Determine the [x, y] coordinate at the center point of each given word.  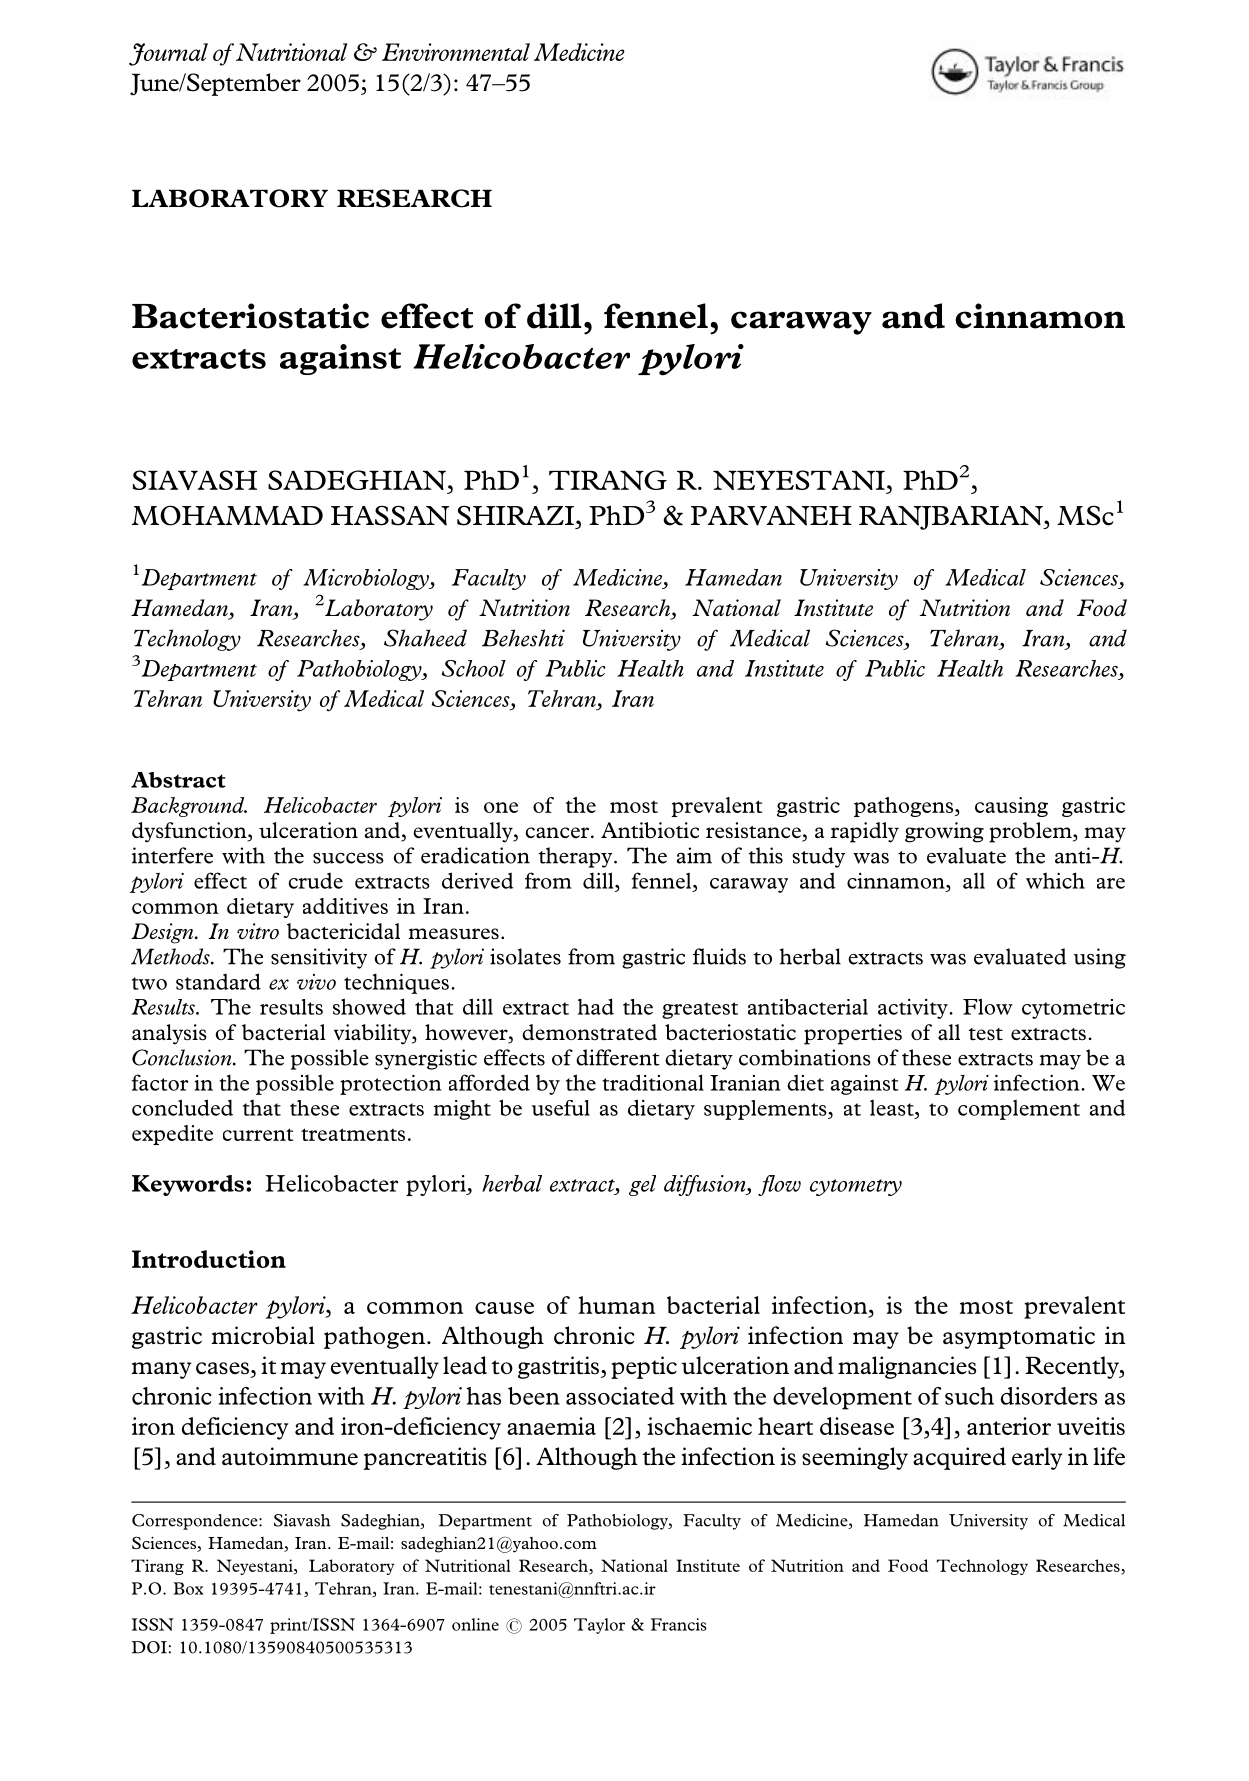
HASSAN [390, 515]
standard [218, 981]
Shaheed [425, 638]
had [596, 1006]
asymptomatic [1019, 1337]
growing [944, 832]
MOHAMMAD [227, 515]
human [617, 1305]
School [474, 668]
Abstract [178, 780]
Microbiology [367, 579]
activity [914, 1009]
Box [188, 1588]
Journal [168, 54]
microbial [263, 1335]
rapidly [865, 832]
